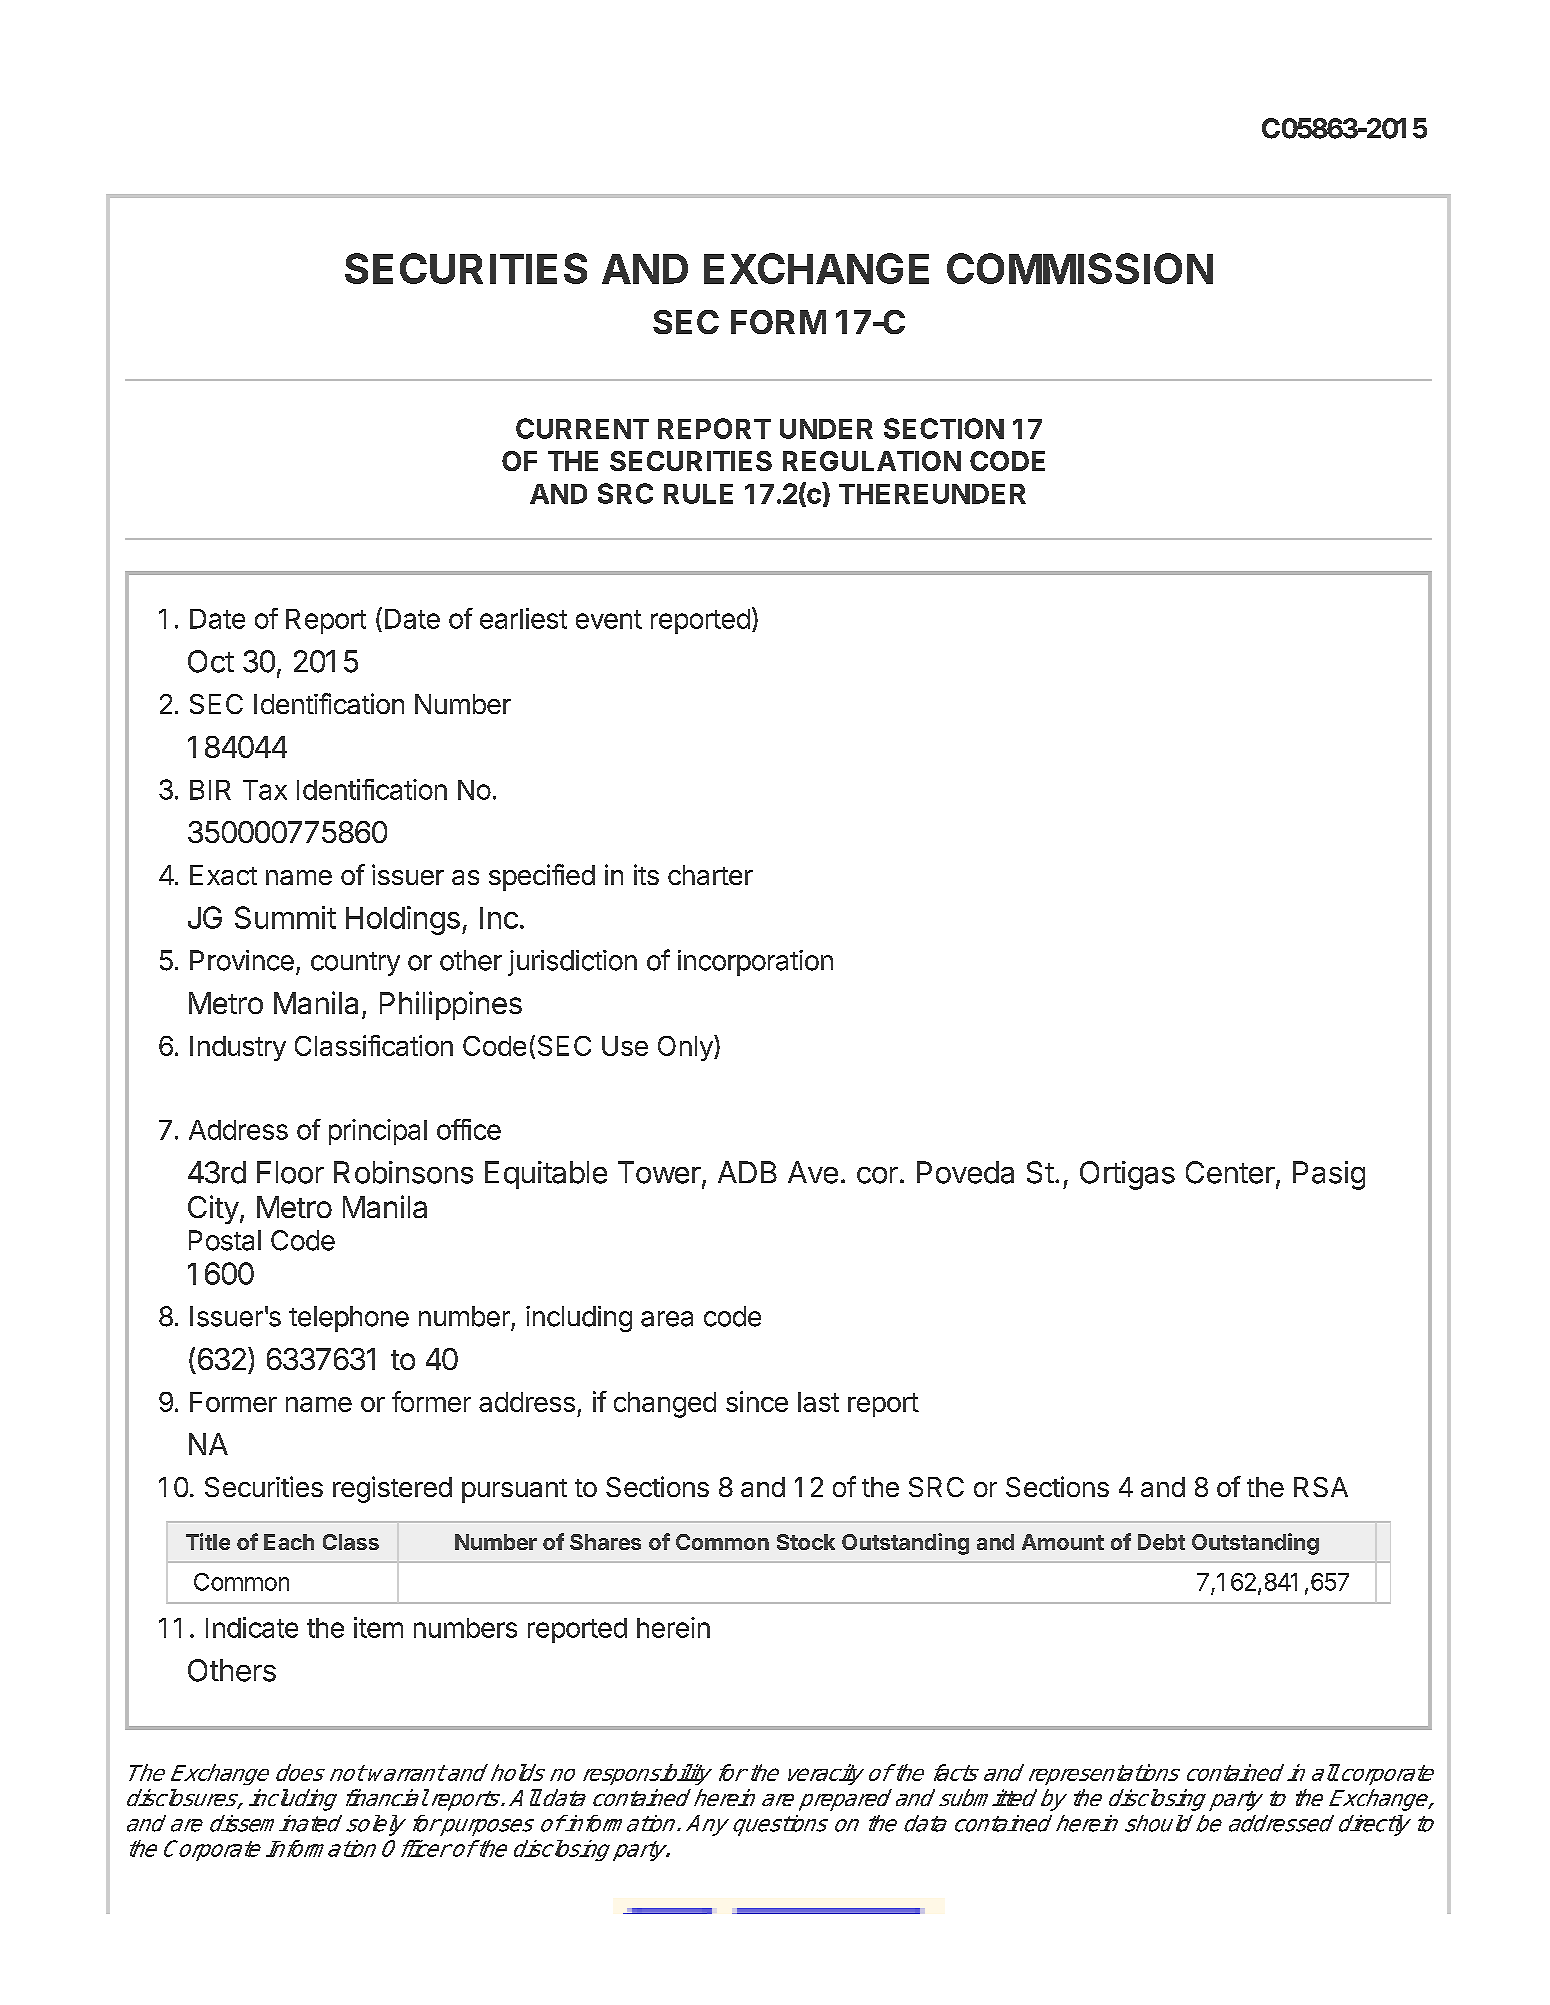  Describe the element at coordinates (349, 1319) in the page. I see `telephone` at that location.
